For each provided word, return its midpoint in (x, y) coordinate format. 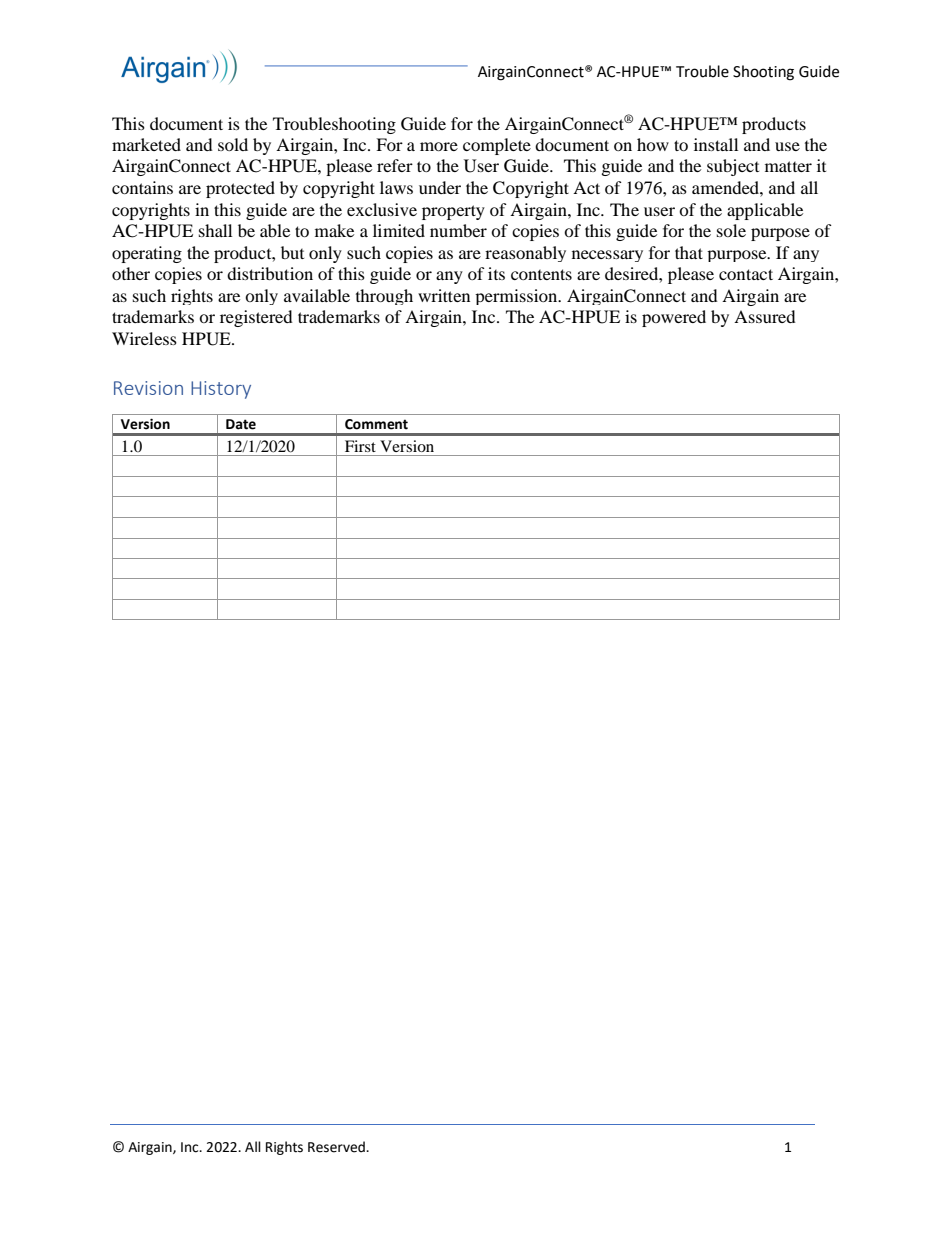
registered (256, 318)
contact (746, 274)
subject (733, 167)
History (221, 390)
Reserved (337, 1147)
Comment (376, 424)
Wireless (144, 338)
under (440, 187)
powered (674, 318)
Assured (765, 316)
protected (240, 189)
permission (517, 297)
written (444, 295)
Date (241, 424)
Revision (148, 388)
